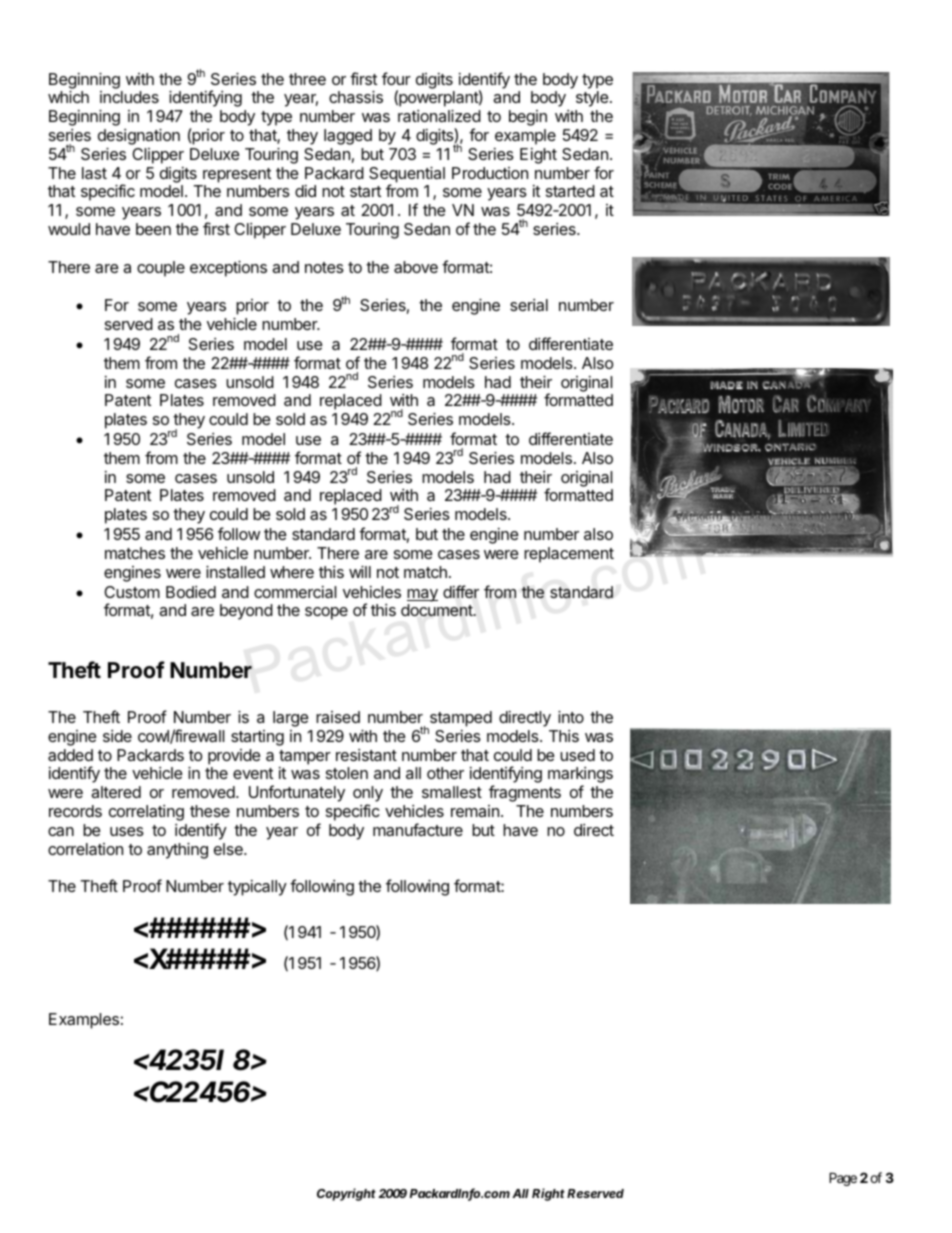 This screenshot has height=1233, width=952. I want to click on notes, so click(324, 267).
